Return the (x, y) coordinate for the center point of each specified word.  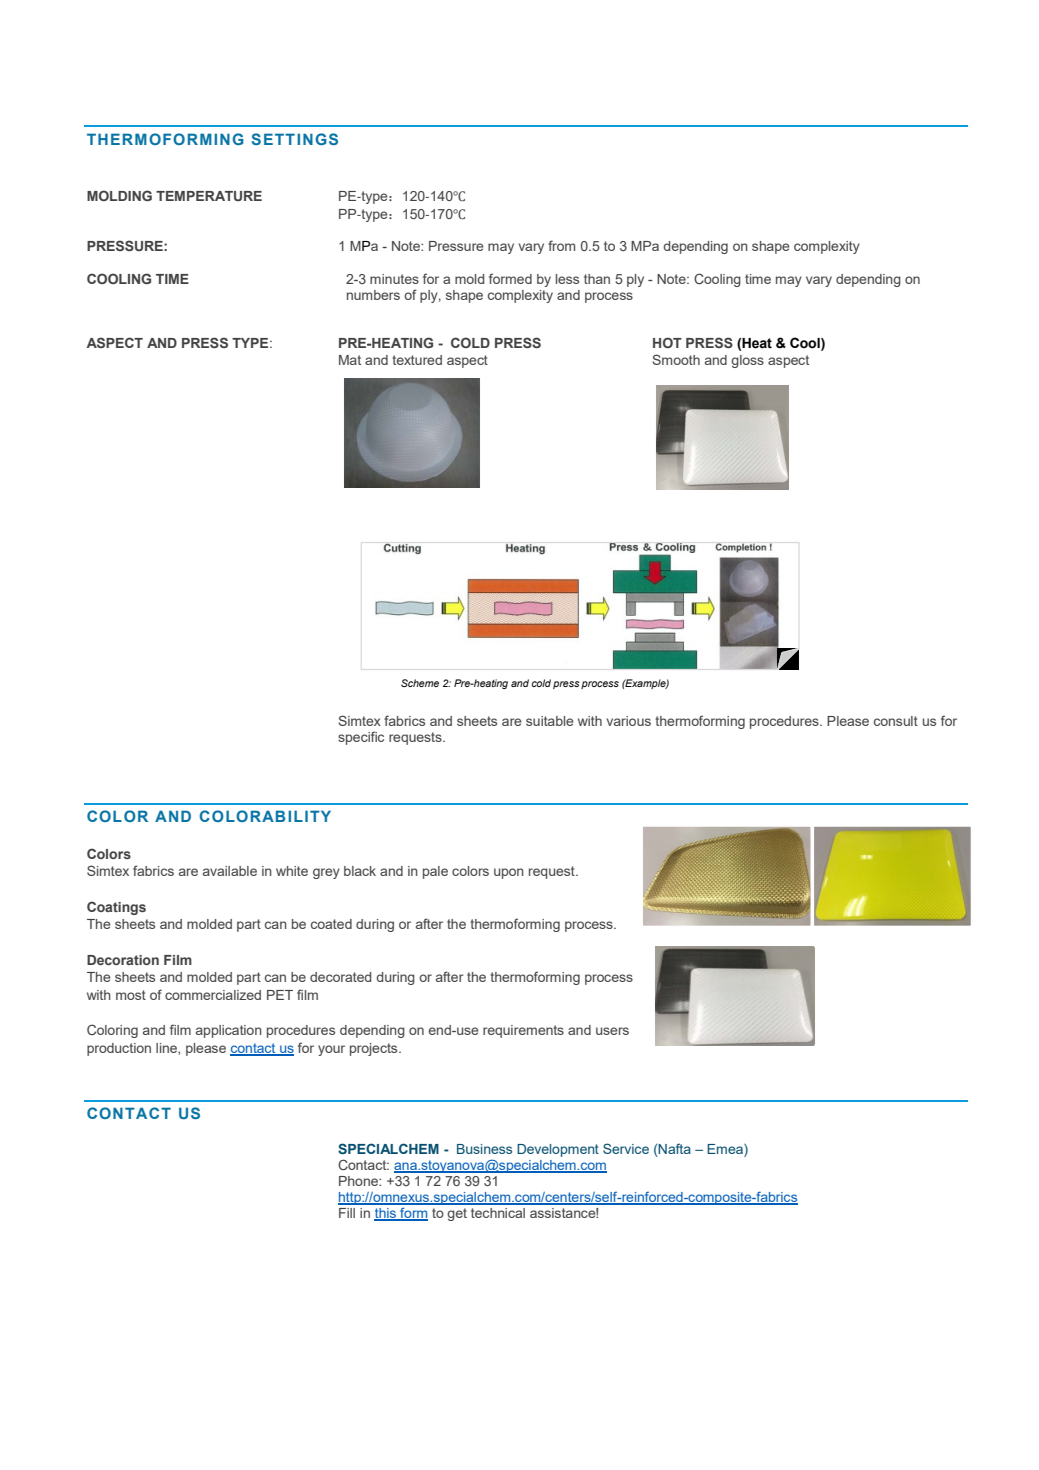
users (612, 1031)
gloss (747, 361)
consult (896, 721)
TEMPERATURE (209, 196)
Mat (350, 360)
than (597, 279)
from (561, 245)
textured (417, 360)
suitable (550, 721)
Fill (347, 1213)
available (230, 871)
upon (509, 873)
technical (498, 1213)
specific (361, 738)
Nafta (674, 1148)
